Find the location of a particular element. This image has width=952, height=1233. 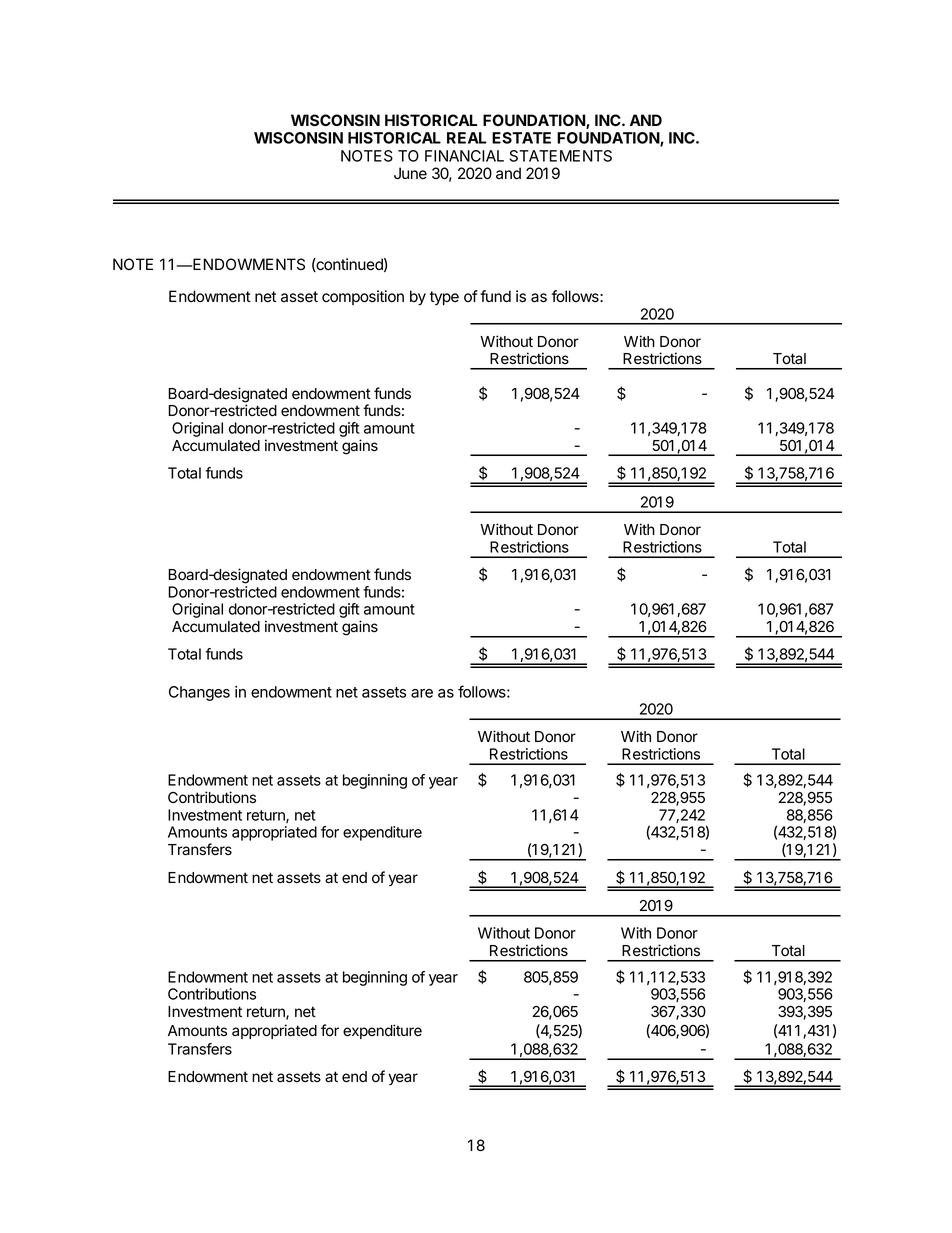

type is located at coordinates (444, 298).
